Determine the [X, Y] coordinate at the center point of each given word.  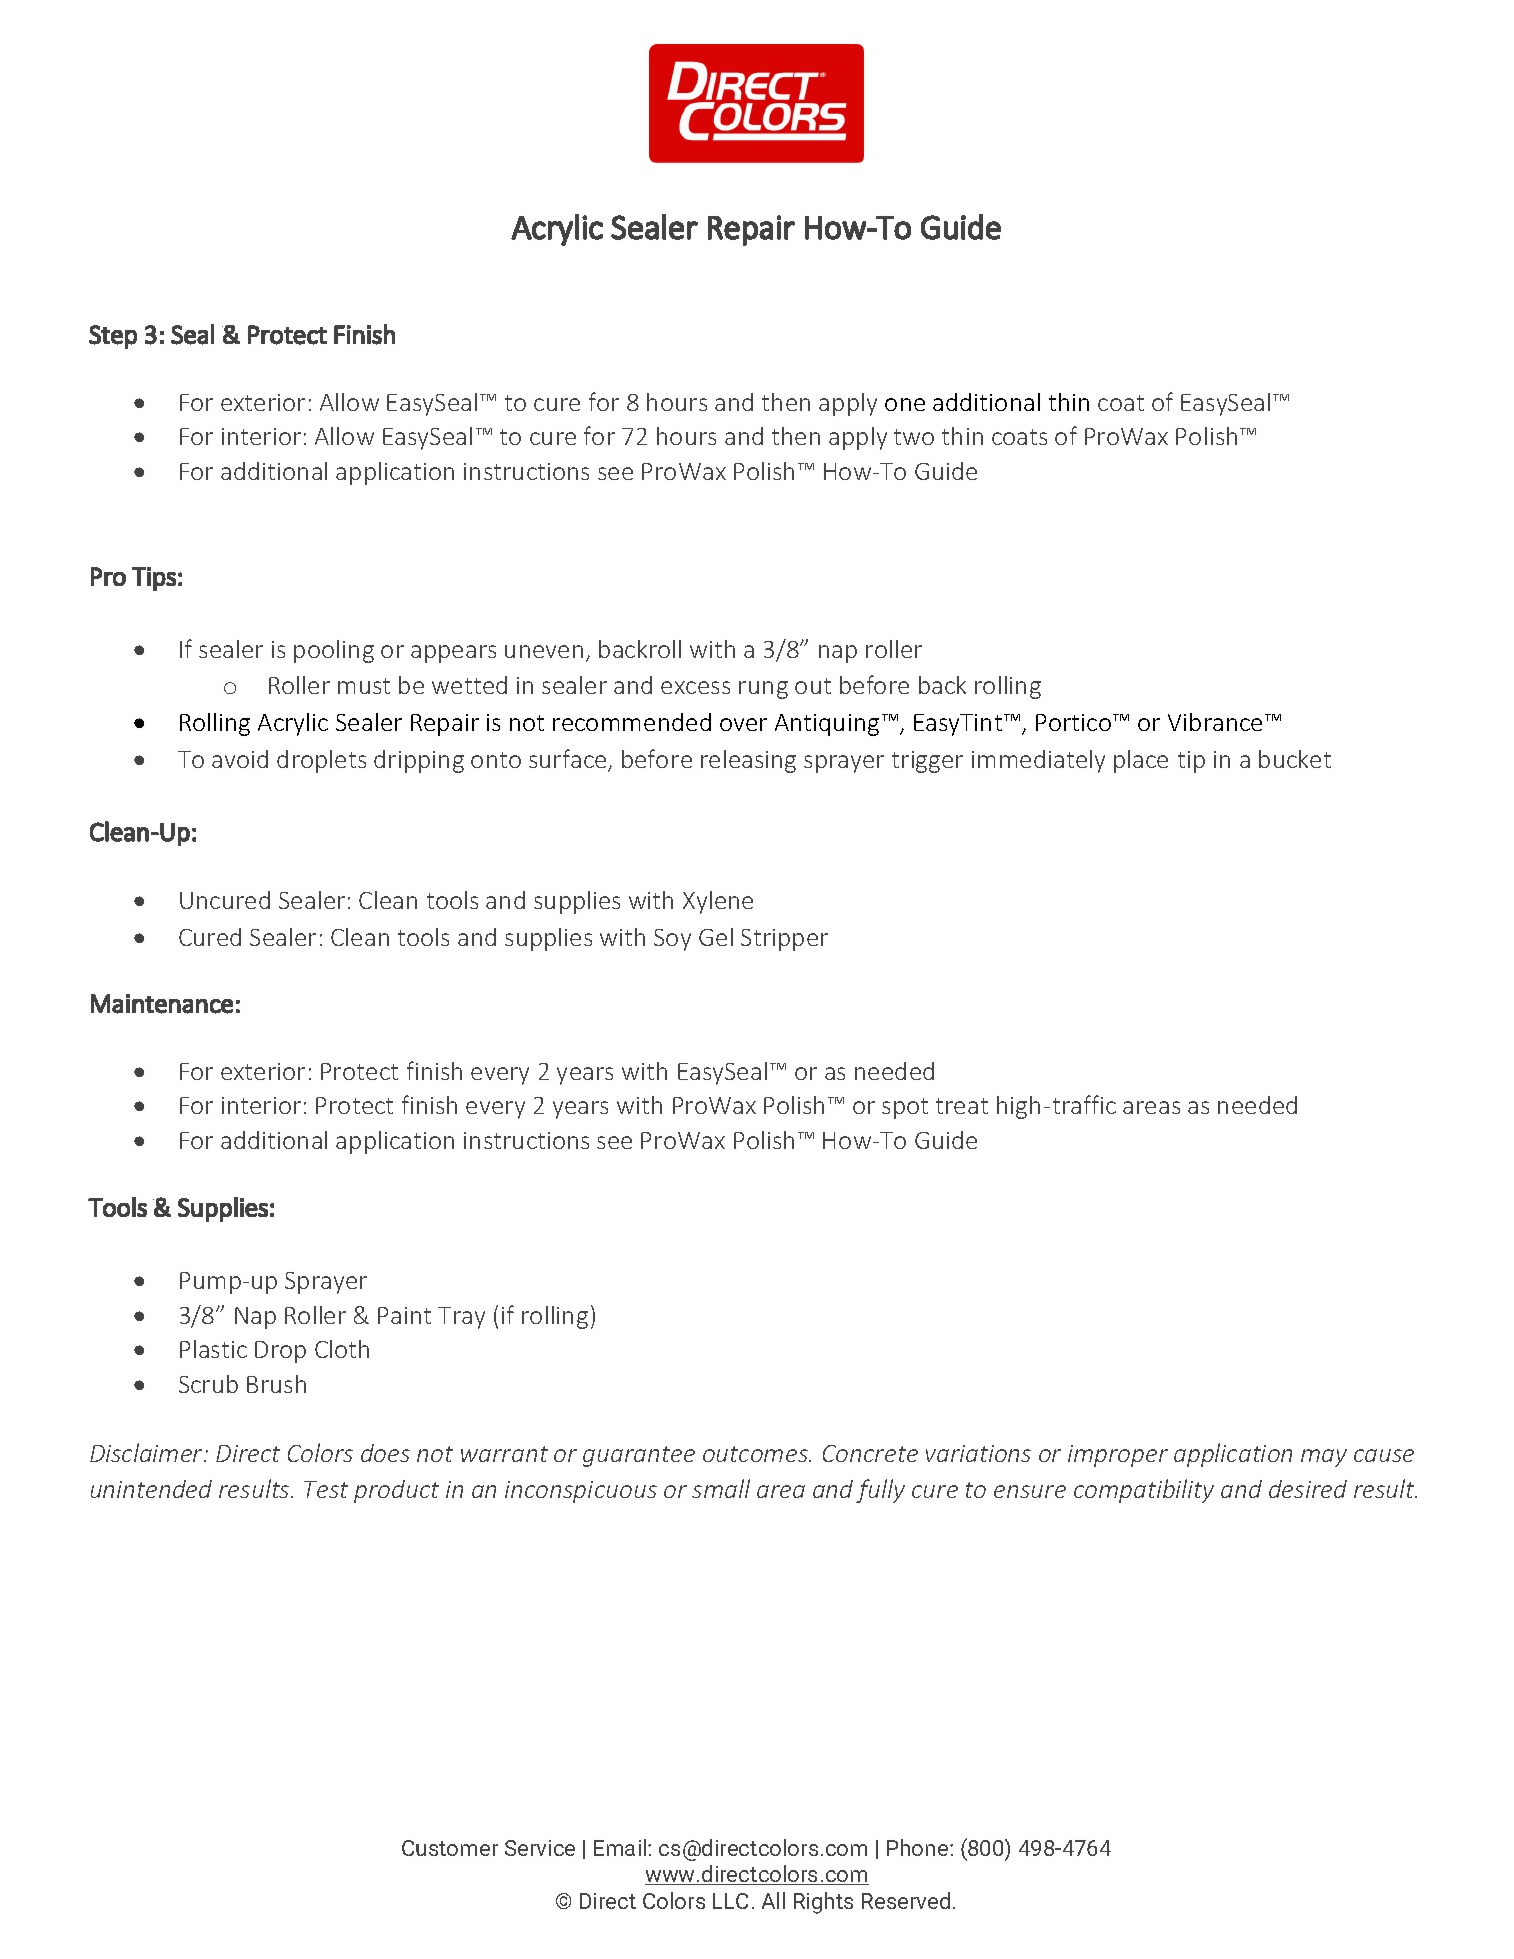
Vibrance [1215, 722]
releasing [748, 761]
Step [113, 337]
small [721, 1488]
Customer [450, 1848]
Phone [919, 1847]
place [1141, 761]
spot [905, 1108]
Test [326, 1489]
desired [1308, 1489]
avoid [240, 759]
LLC [730, 1901]
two [914, 437]
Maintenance [162, 1004]
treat [962, 1106]
